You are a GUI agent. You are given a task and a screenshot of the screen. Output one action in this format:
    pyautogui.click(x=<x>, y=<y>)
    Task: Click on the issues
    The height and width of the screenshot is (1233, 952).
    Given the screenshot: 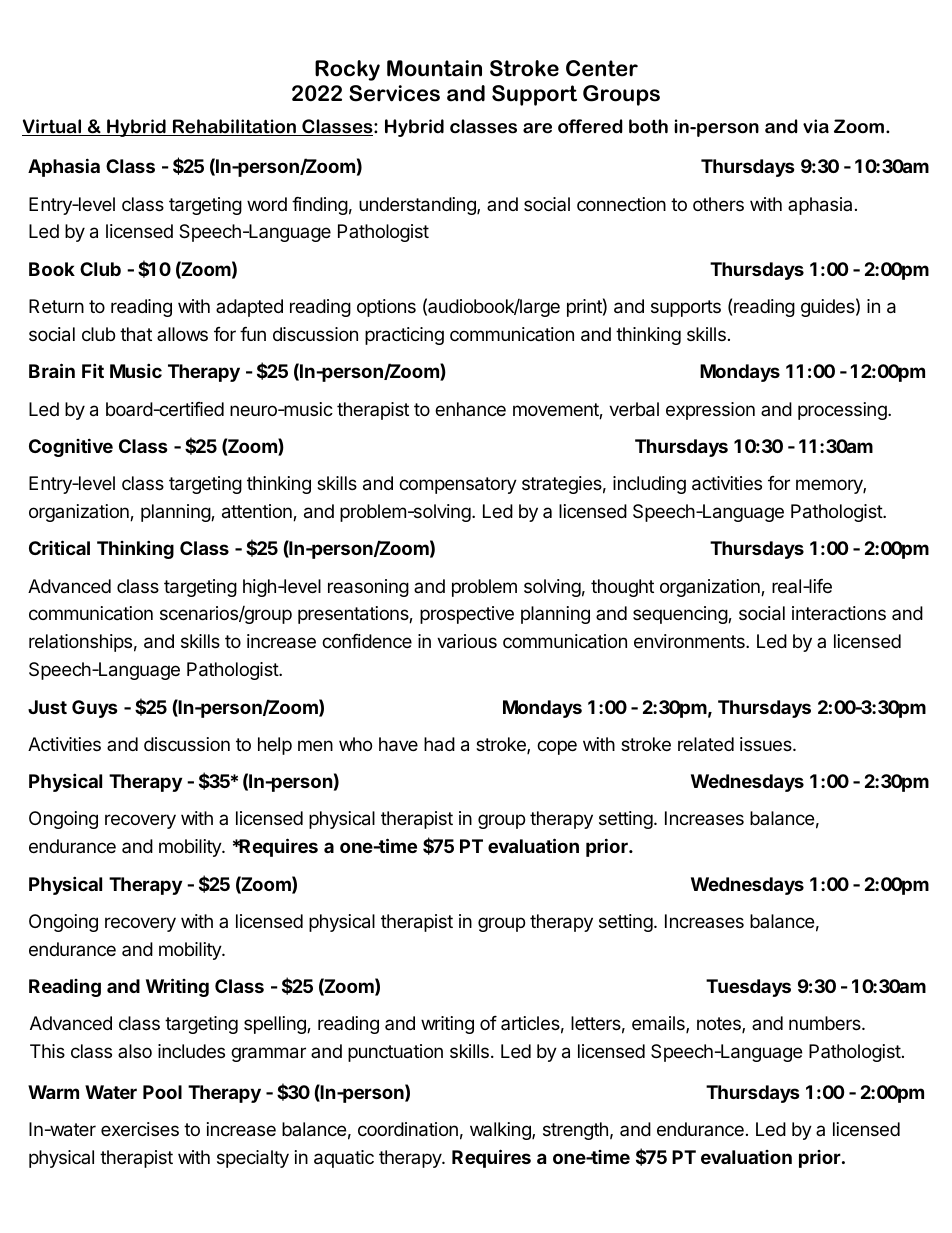 What is the action you would take?
    pyautogui.click(x=767, y=744)
